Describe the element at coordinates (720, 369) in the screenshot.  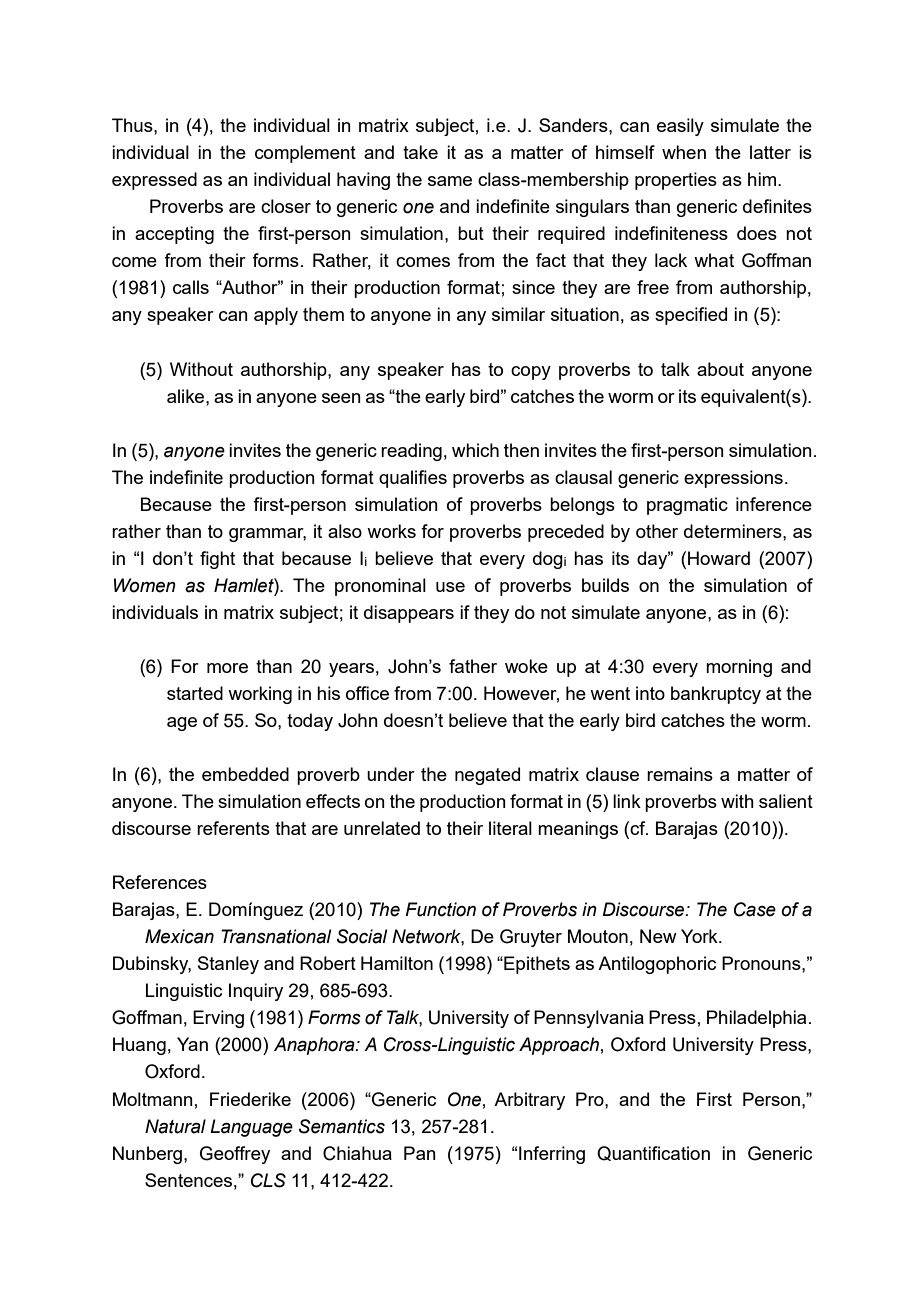
I see `about` at that location.
